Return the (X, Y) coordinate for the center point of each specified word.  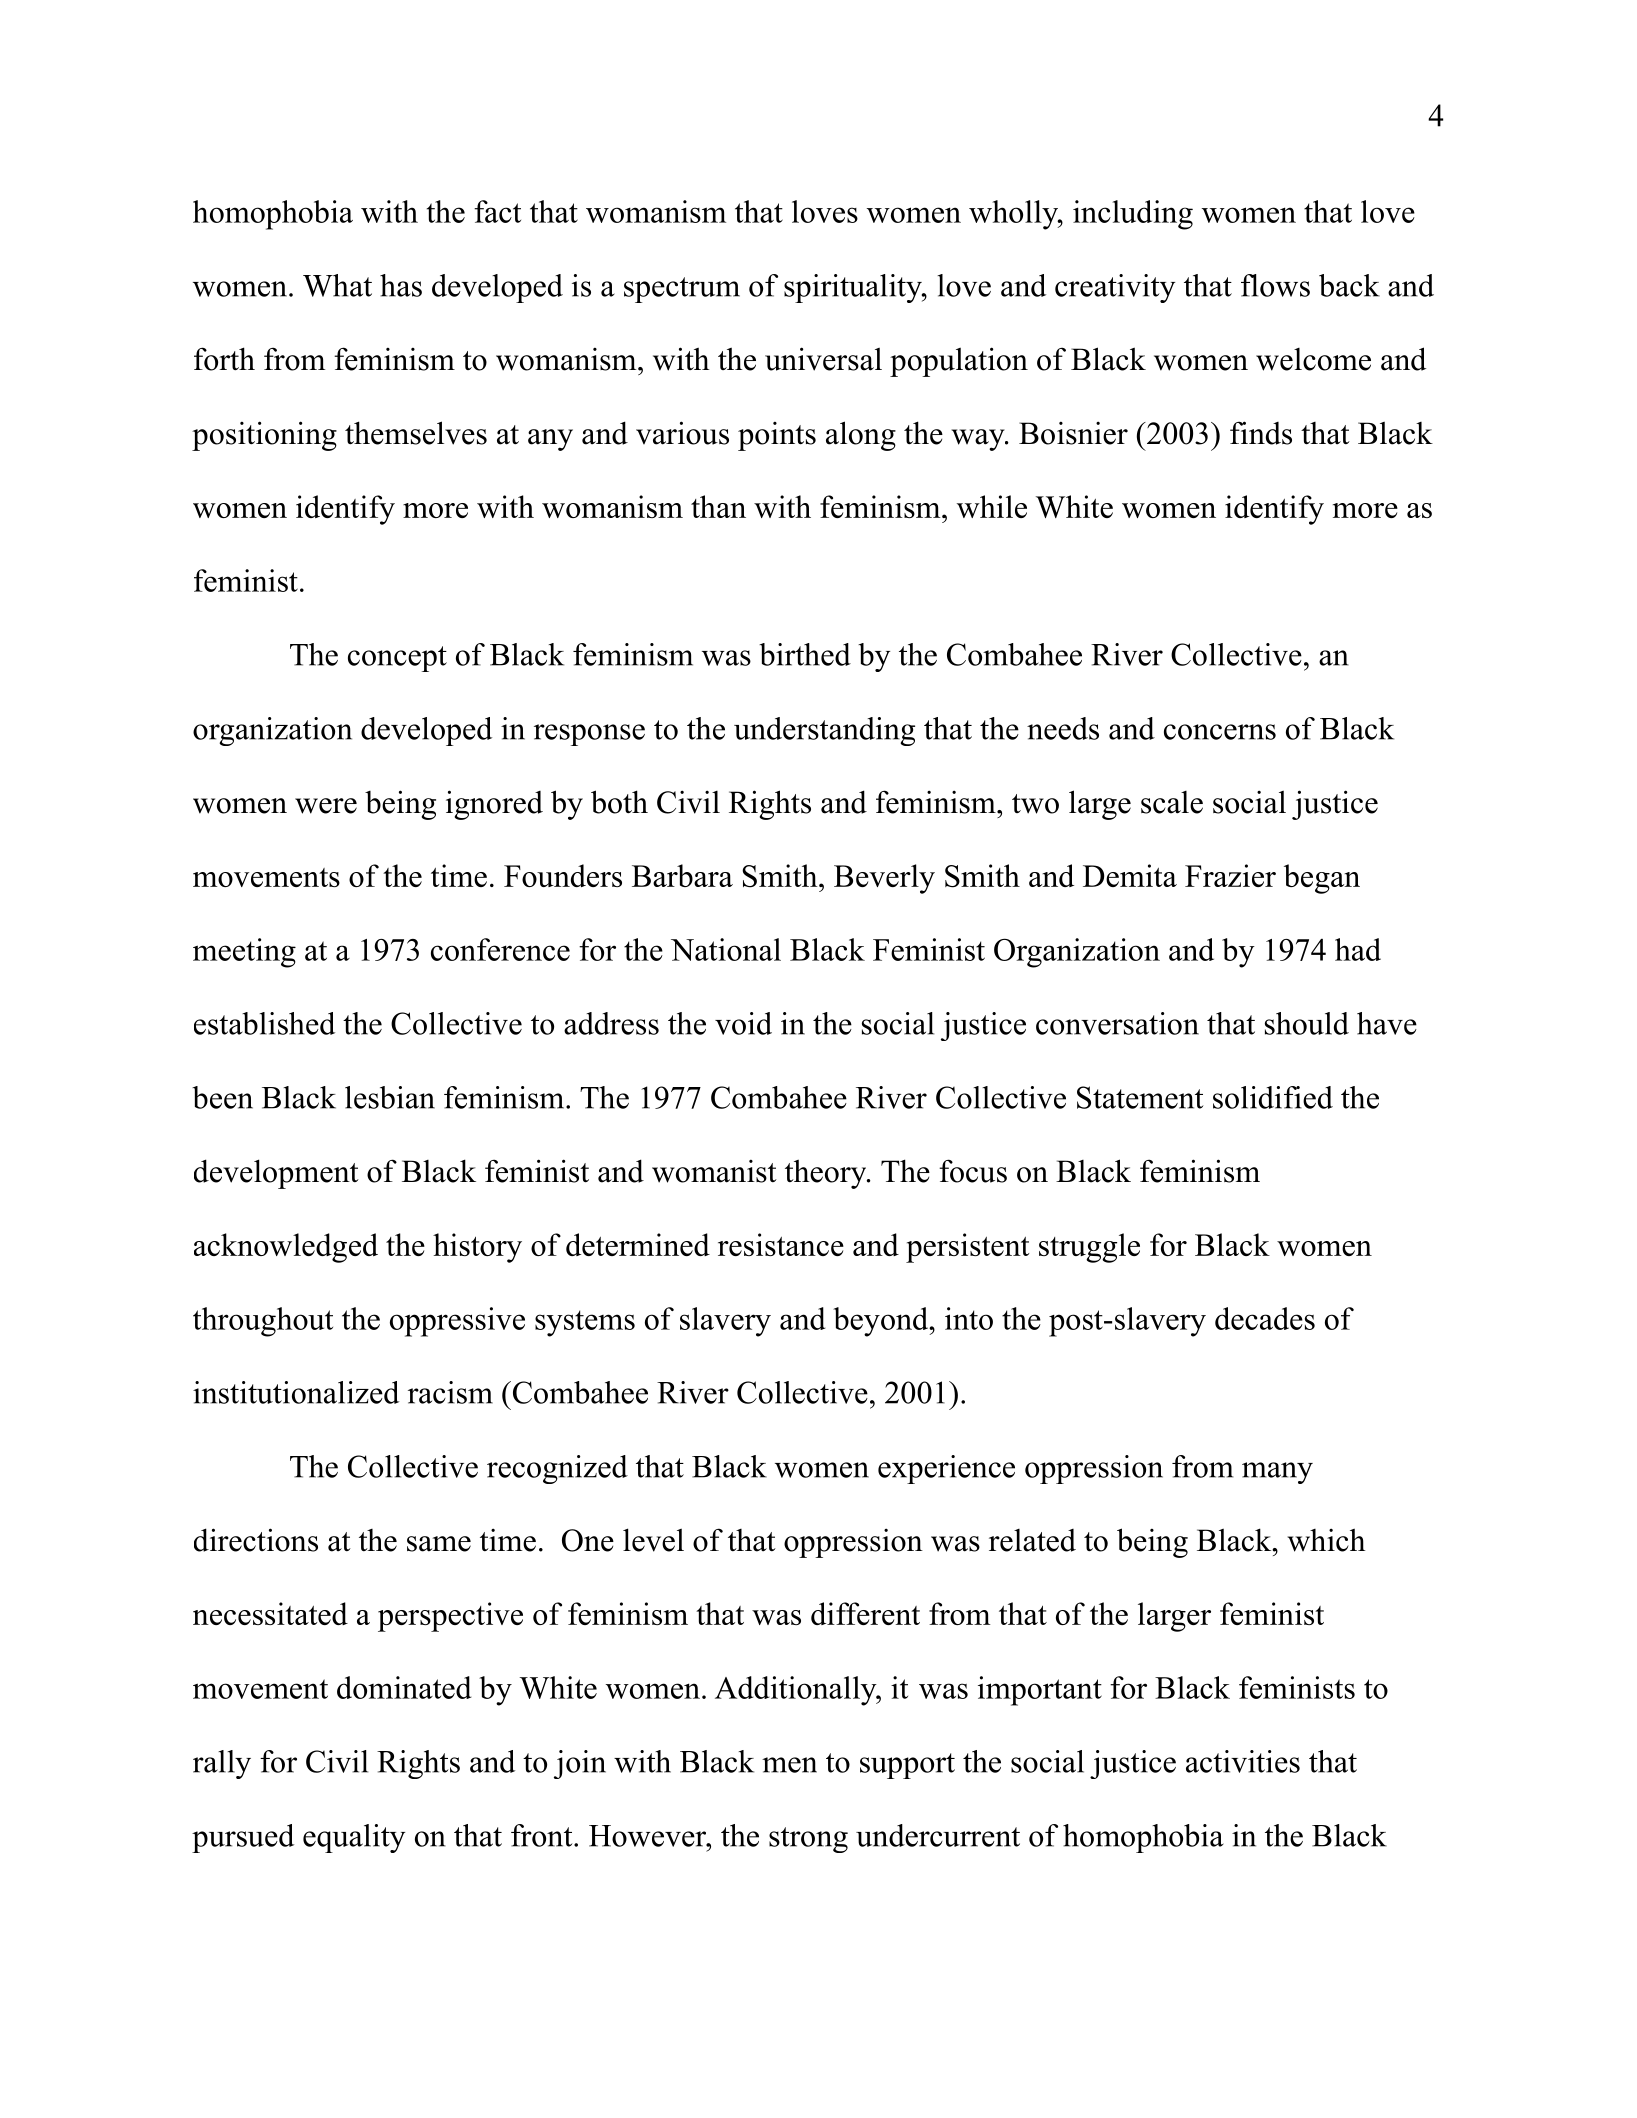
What (337, 285)
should (1307, 1023)
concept (397, 659)
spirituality (854, 288)
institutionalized (296, 1392)
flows (1275, 285)
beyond (881, 1322)
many (1277, 1473)
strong (808, 1840)
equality (354, 1838)
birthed (805, 654)
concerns (1220, 732)
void (743, 1023)
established (264, 1023)
